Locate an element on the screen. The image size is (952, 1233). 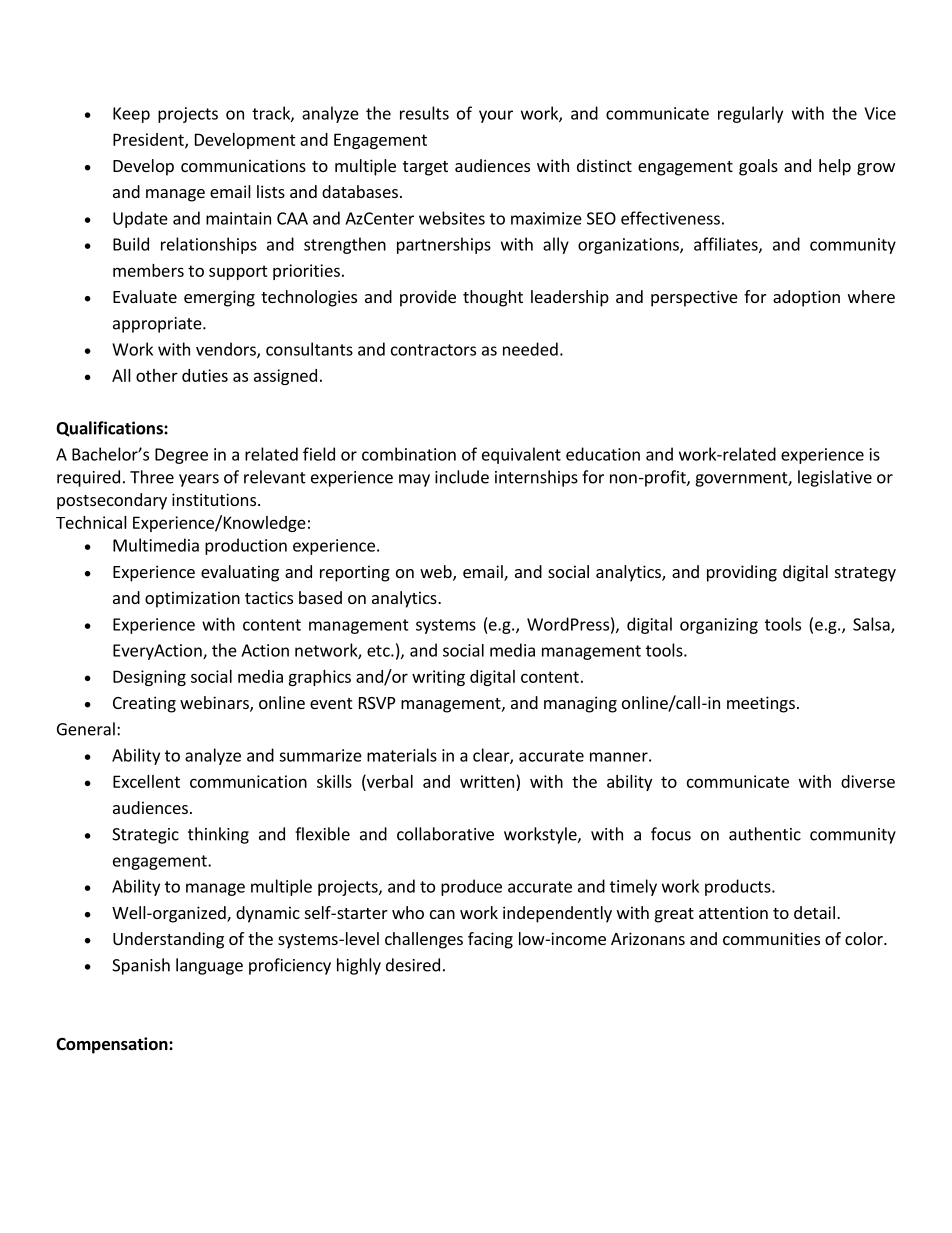
optimization is located at coordinates (192, 599).
